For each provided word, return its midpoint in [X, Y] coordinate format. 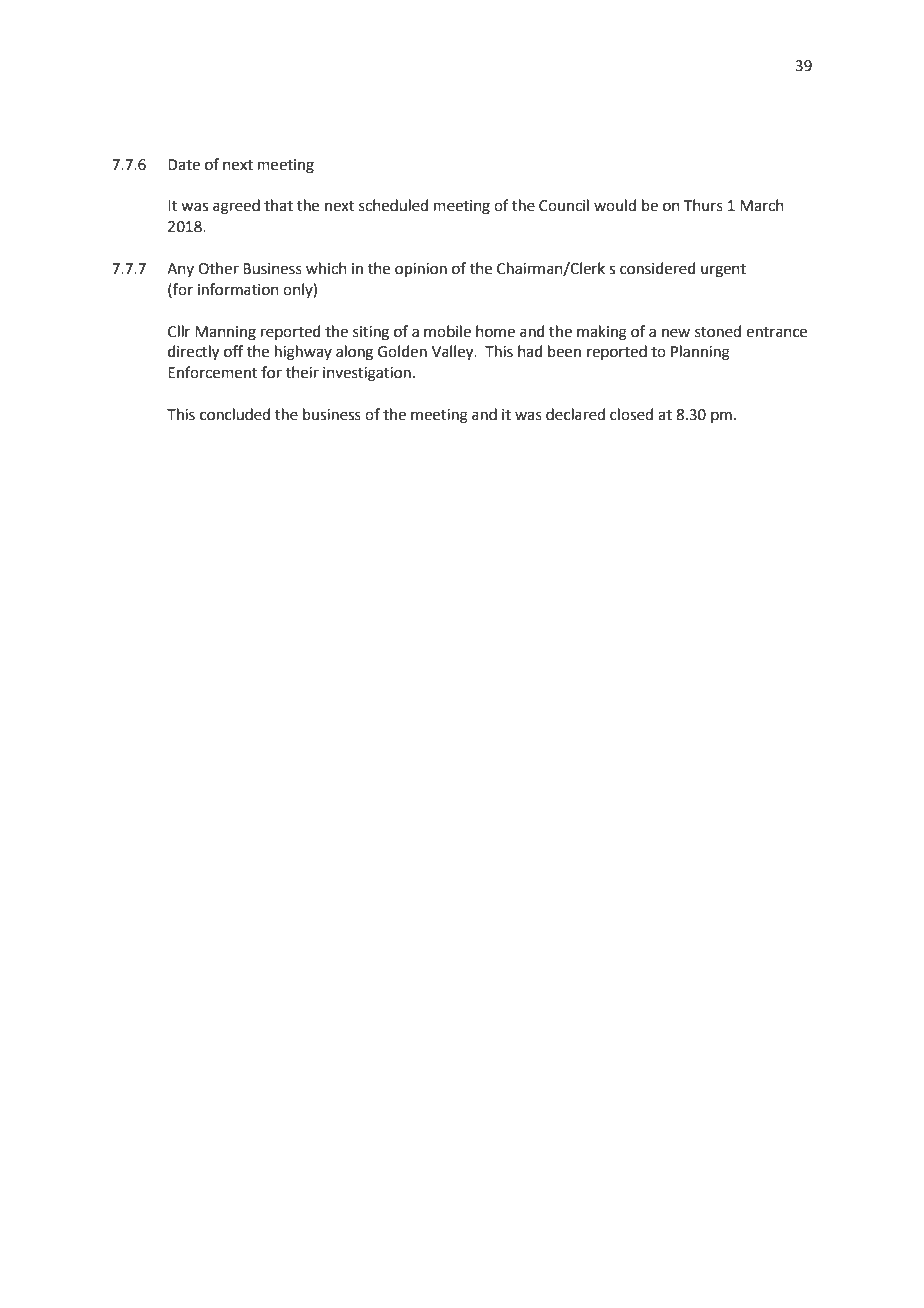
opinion [421, 270]
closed [631, 414]
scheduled [393, 205]
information [238, 289]
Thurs [703, 205]
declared [575, 414]
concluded [235, 414]
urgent [723, 271]
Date [184, 165]
